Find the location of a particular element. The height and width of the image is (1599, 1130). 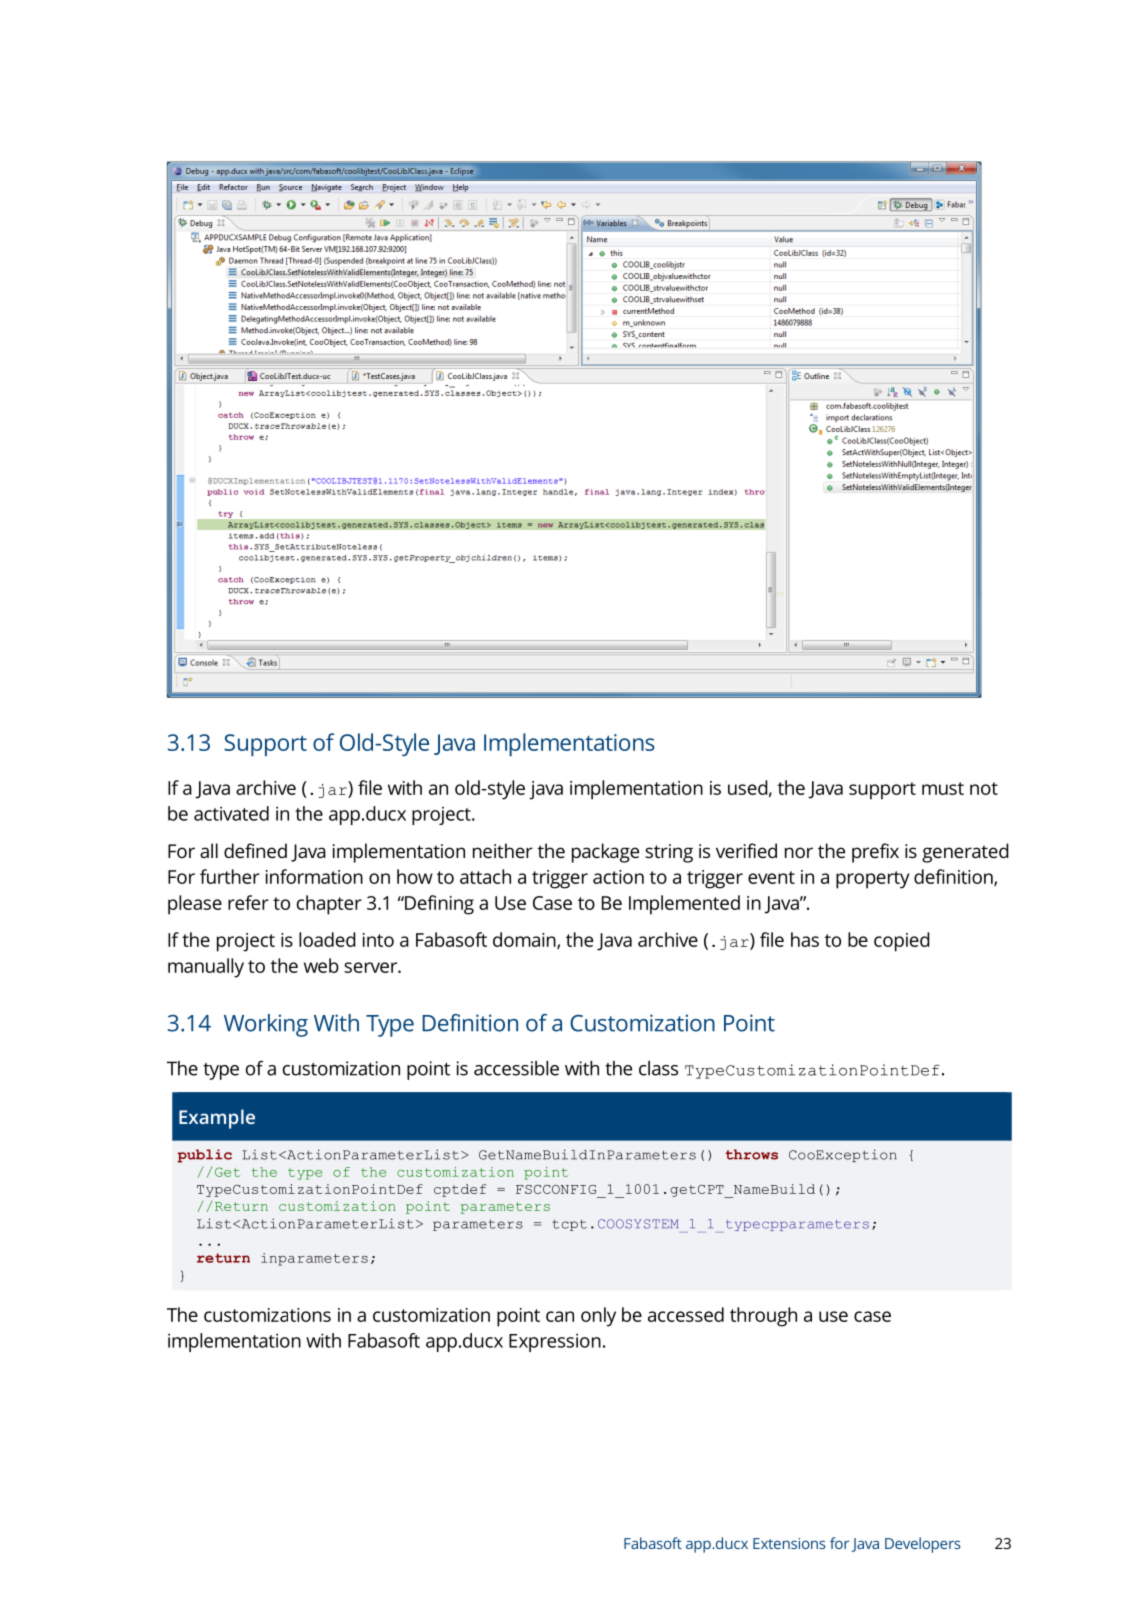

Expression is located at coordinates (555, 1342).
